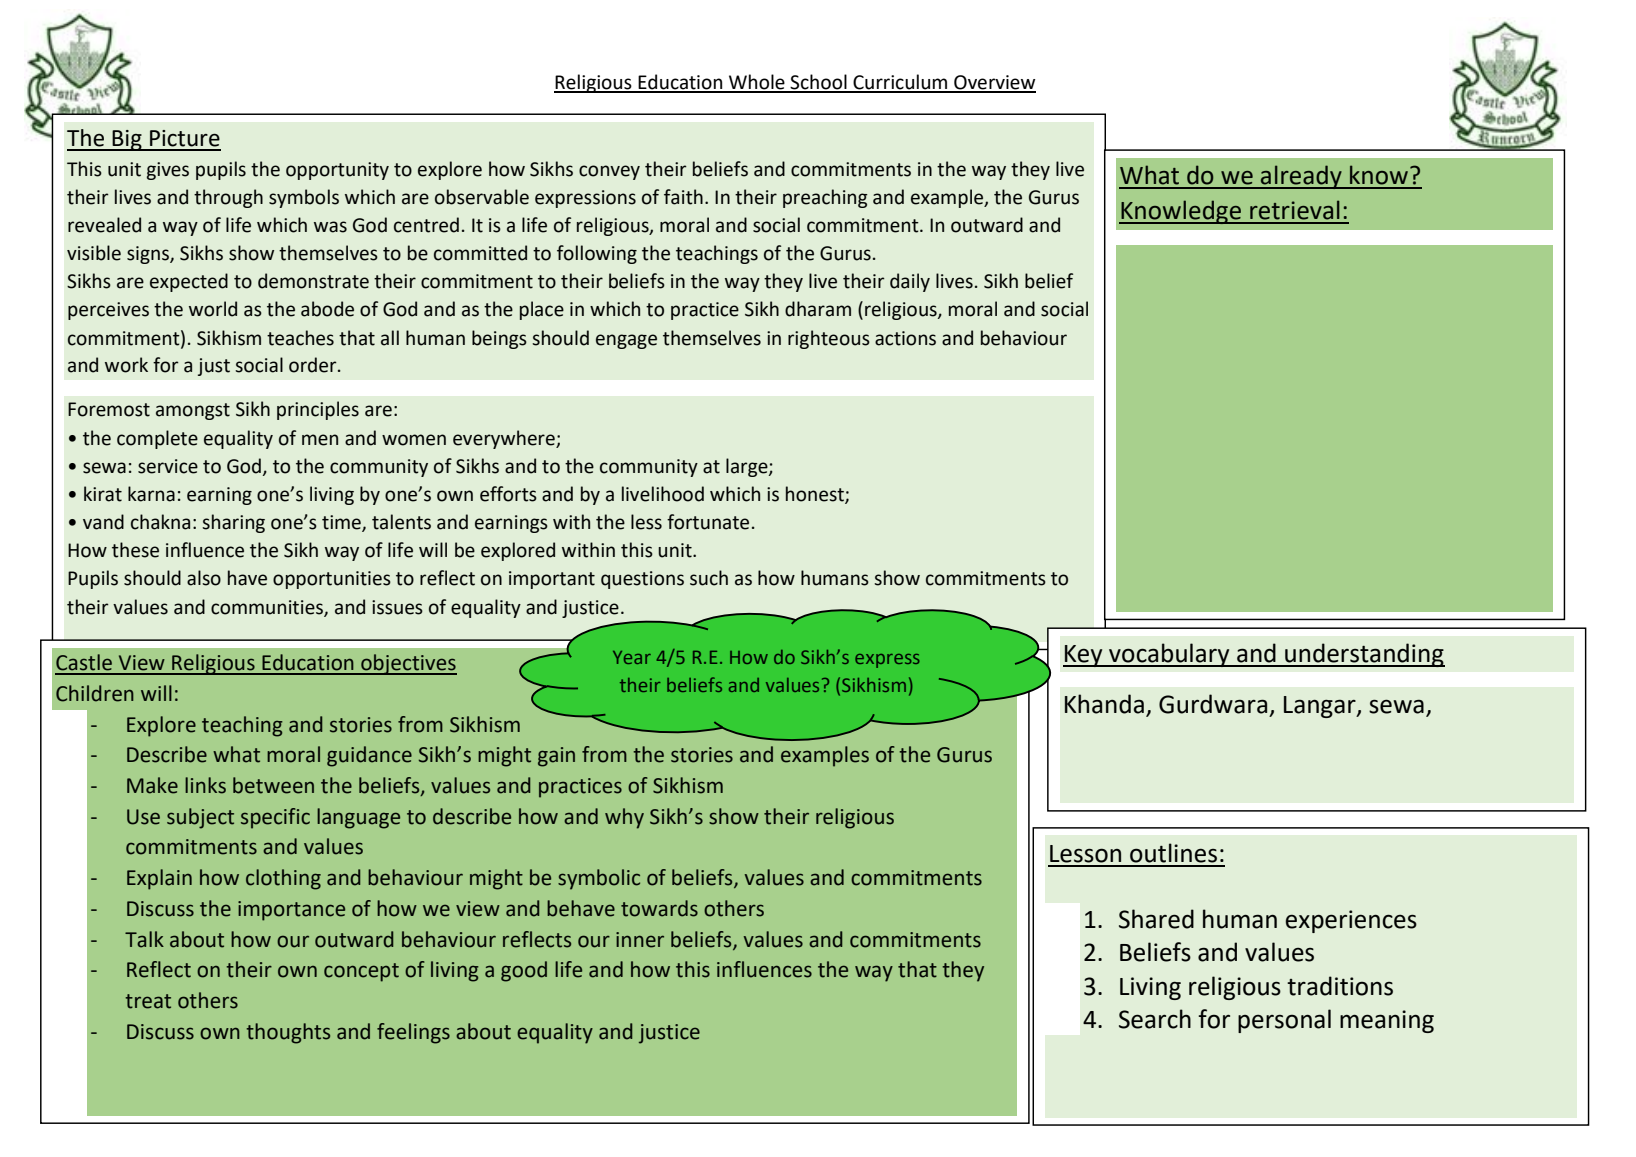  I want to click on service, so click(168, 466).
